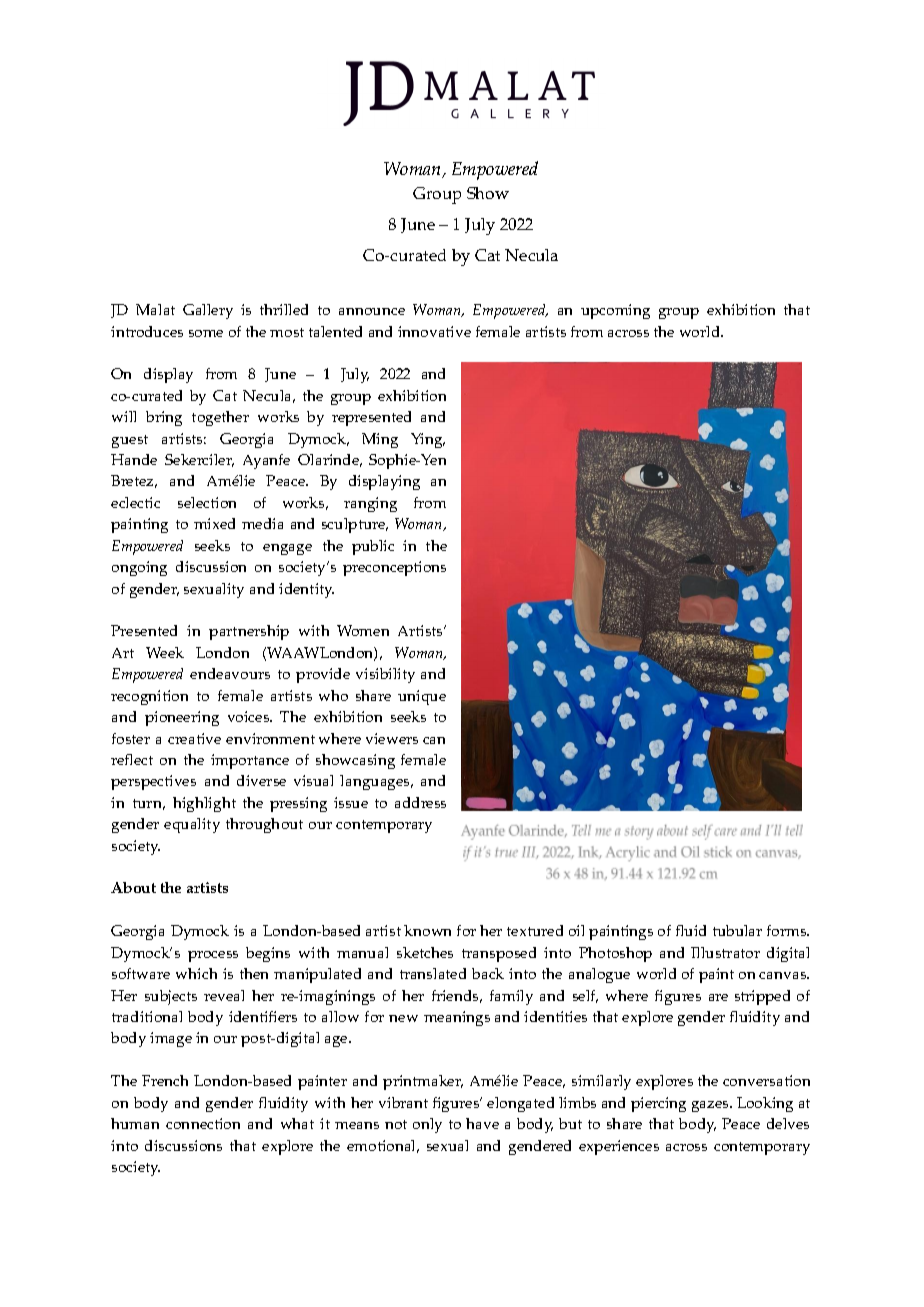 The height and width of the screenshot is (1307, 924). What do you see at coordinates (203, 1123) in the screenshot?
I see `connection` at bounding box center [203, 1123].
